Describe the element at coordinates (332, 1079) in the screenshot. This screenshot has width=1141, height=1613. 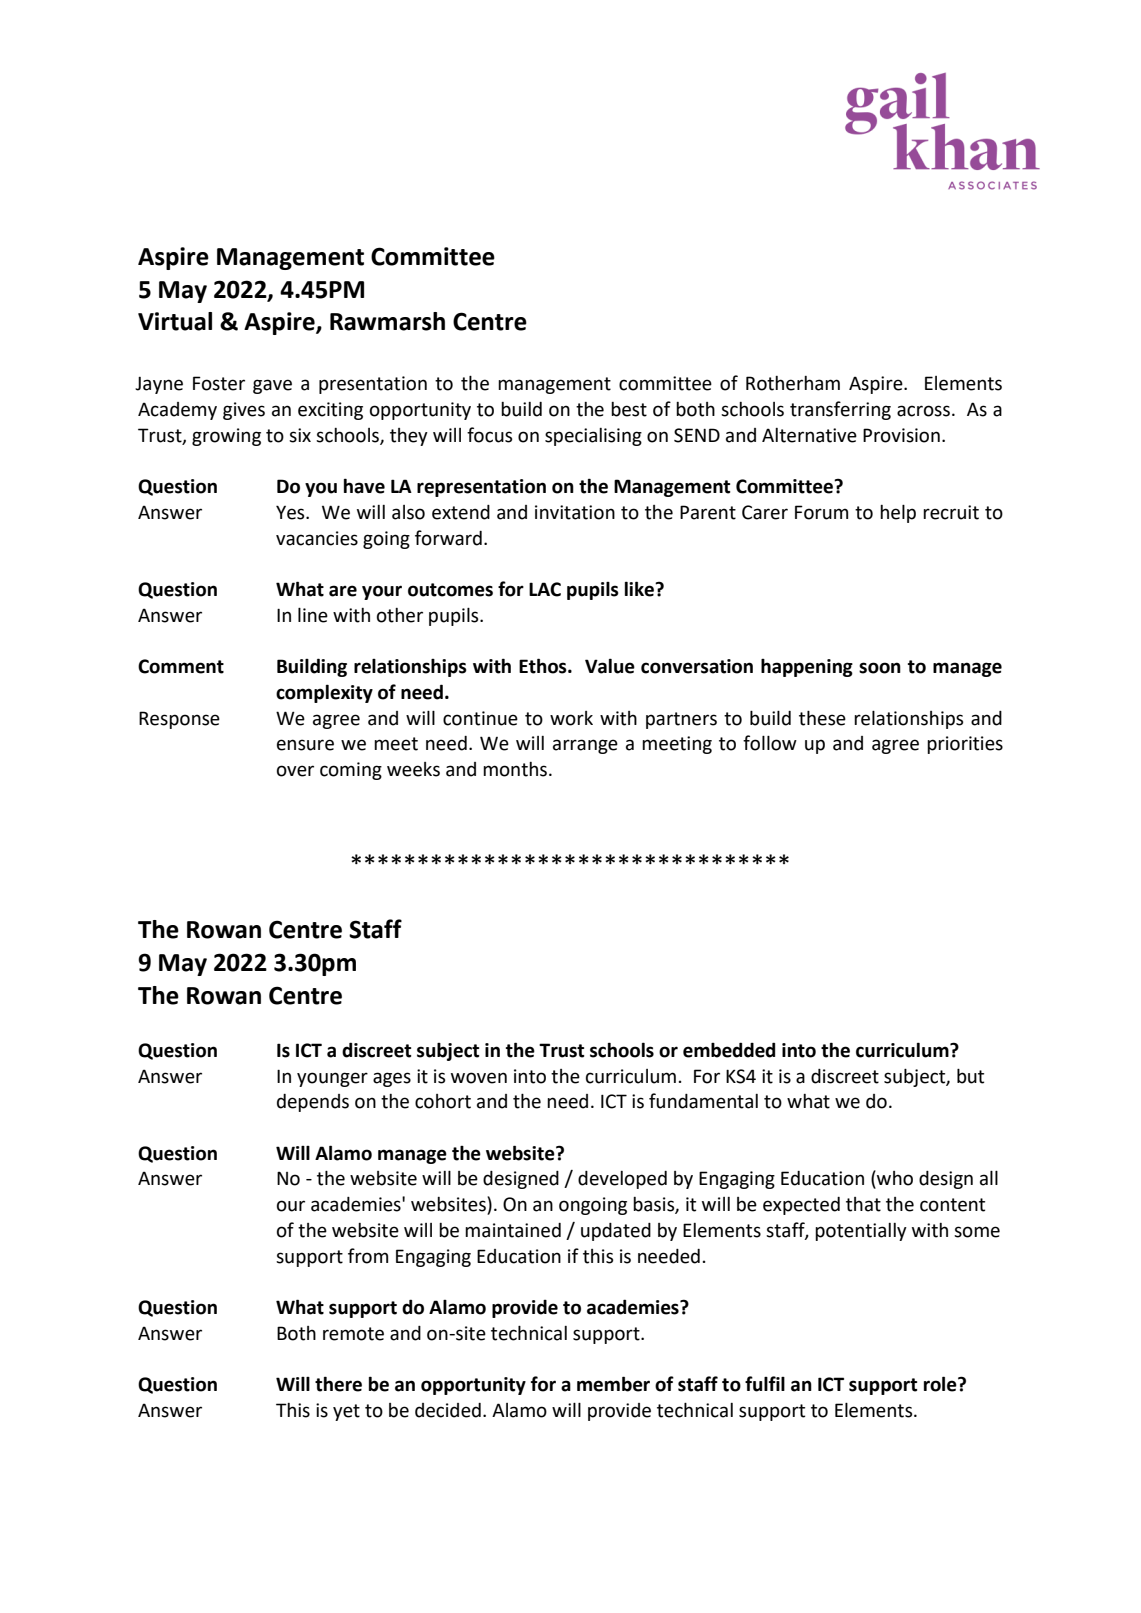
I see `younger` at that location.
